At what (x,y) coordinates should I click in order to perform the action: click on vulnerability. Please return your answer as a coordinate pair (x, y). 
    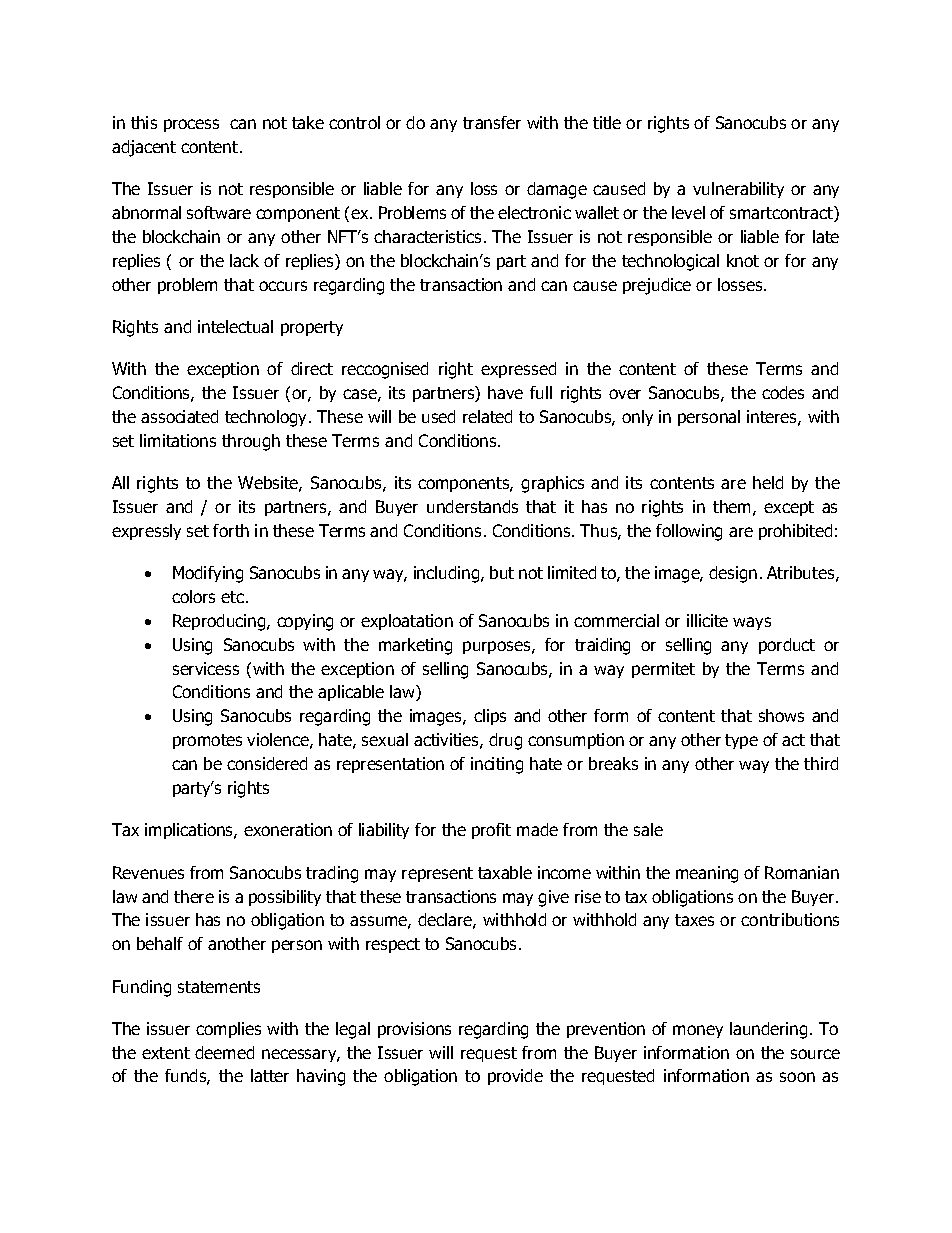
    Looking at the image, I should click on (738, 190).
